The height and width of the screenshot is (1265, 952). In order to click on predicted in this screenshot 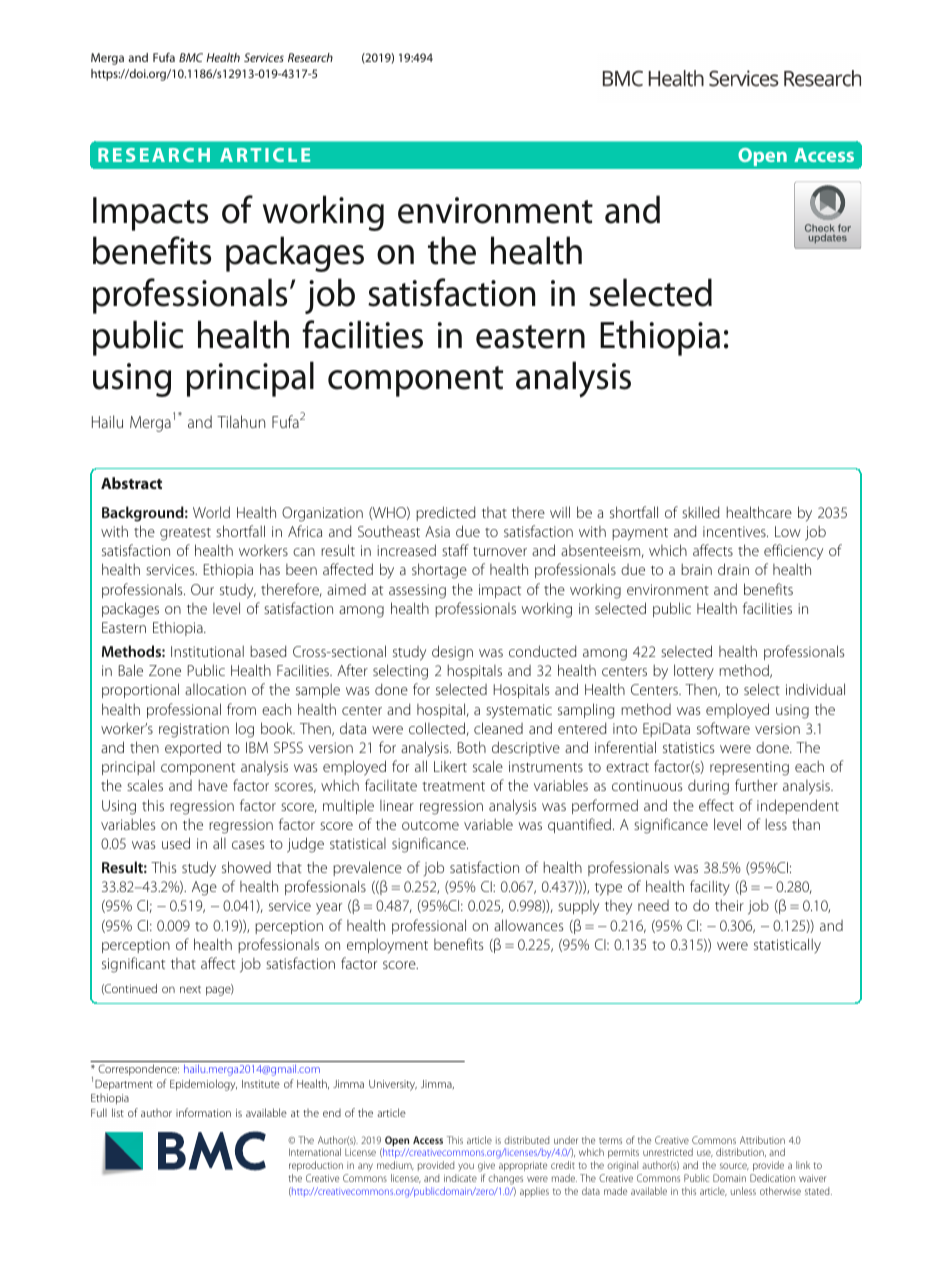, I will do `click(446, 513)`.
